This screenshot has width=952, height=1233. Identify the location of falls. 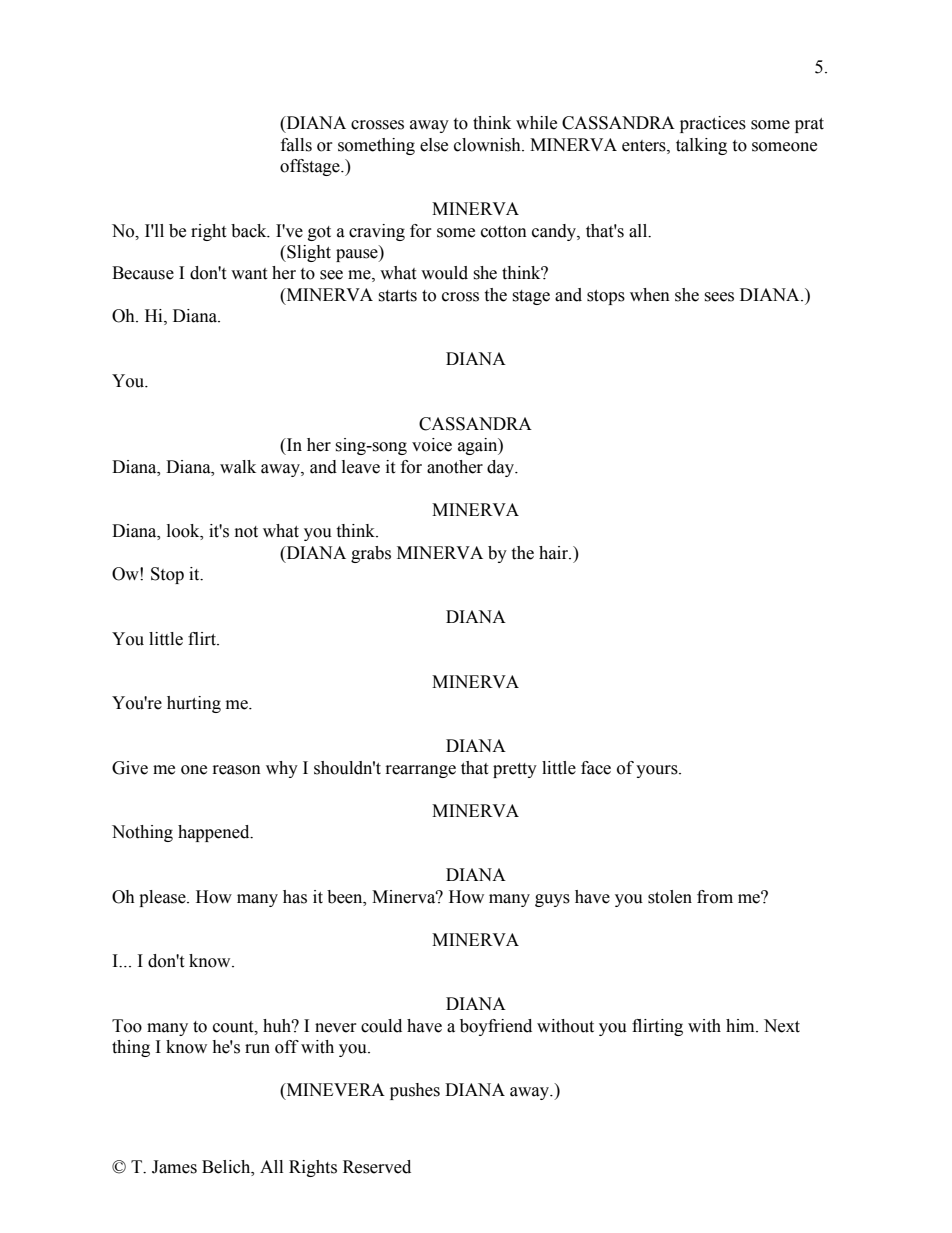
(296, 145).
